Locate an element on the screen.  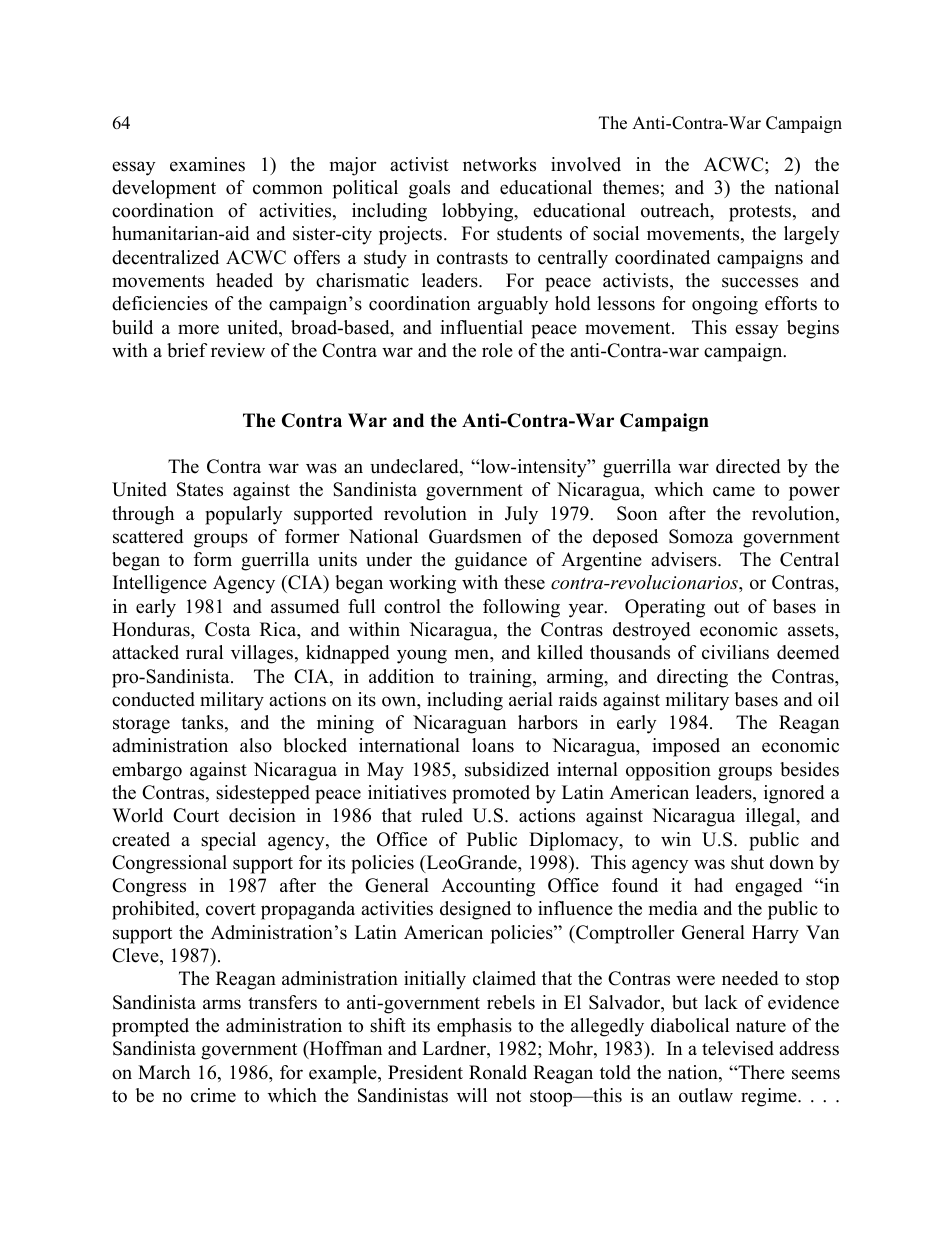
review is located at coordinates (238, 350).
